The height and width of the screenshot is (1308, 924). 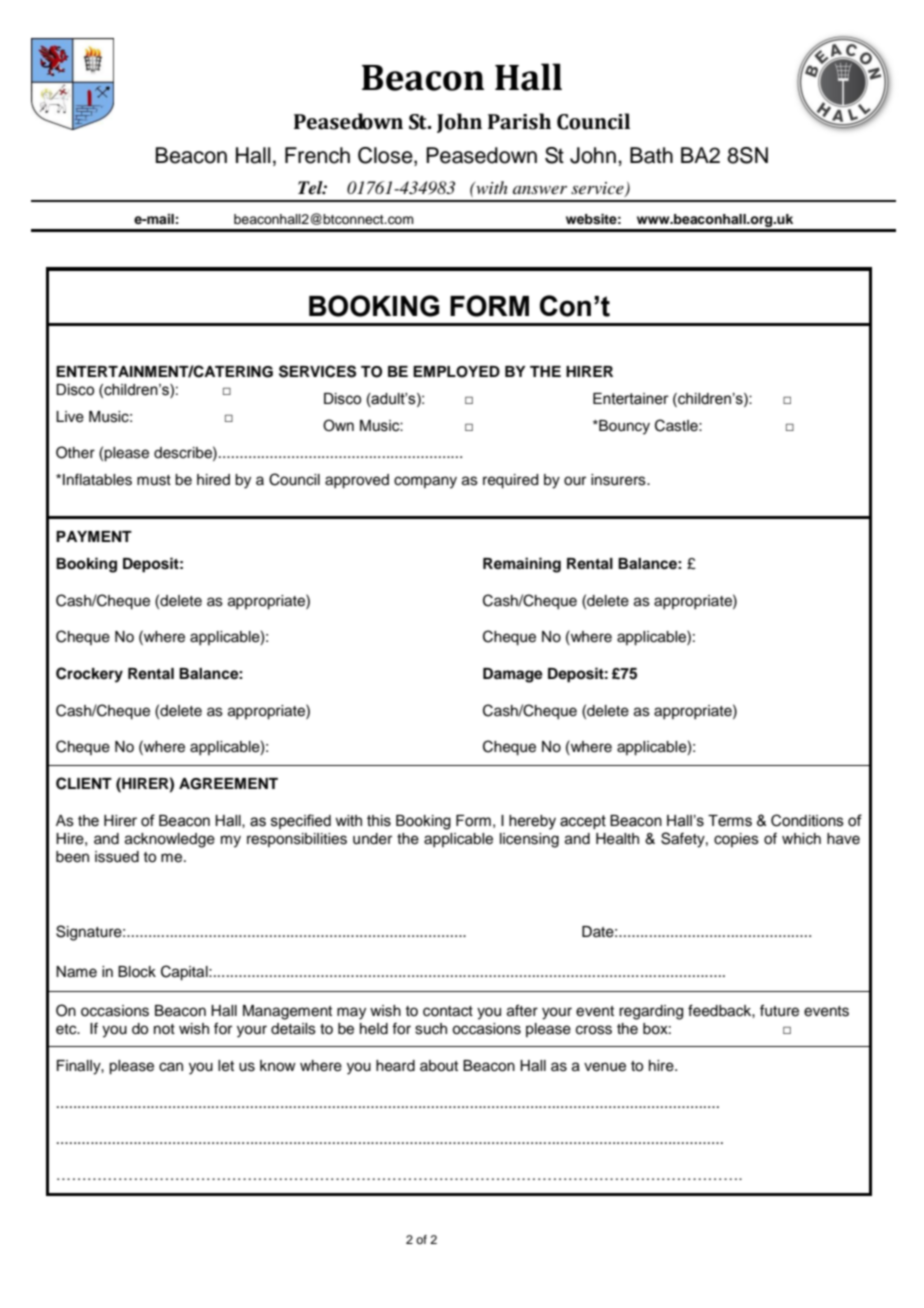 I want to click on future, so click(x=779, y=1010).
